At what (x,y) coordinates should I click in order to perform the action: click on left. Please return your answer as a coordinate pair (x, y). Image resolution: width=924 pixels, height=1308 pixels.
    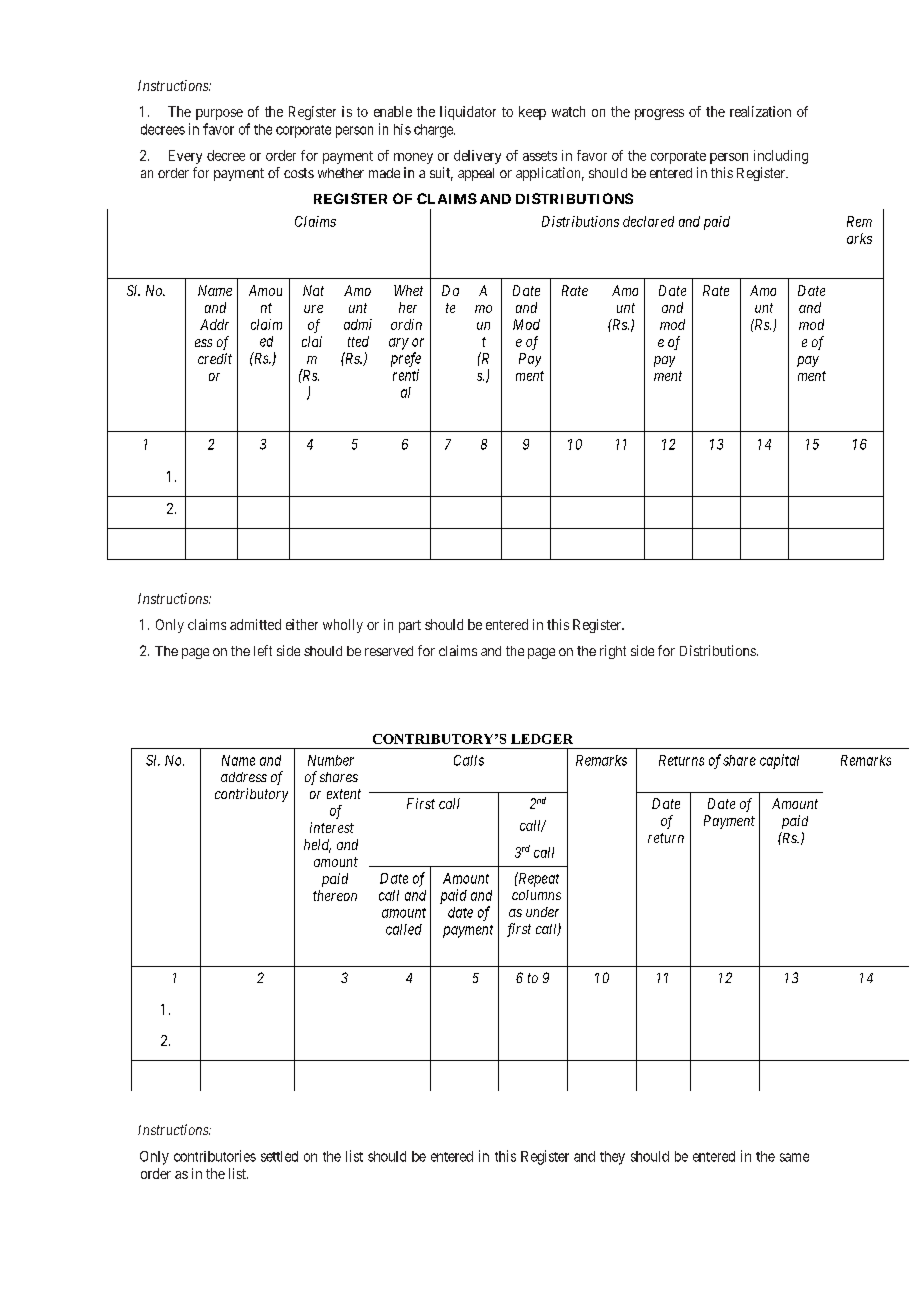
    Looking at the image, I should click on (263, 650).
